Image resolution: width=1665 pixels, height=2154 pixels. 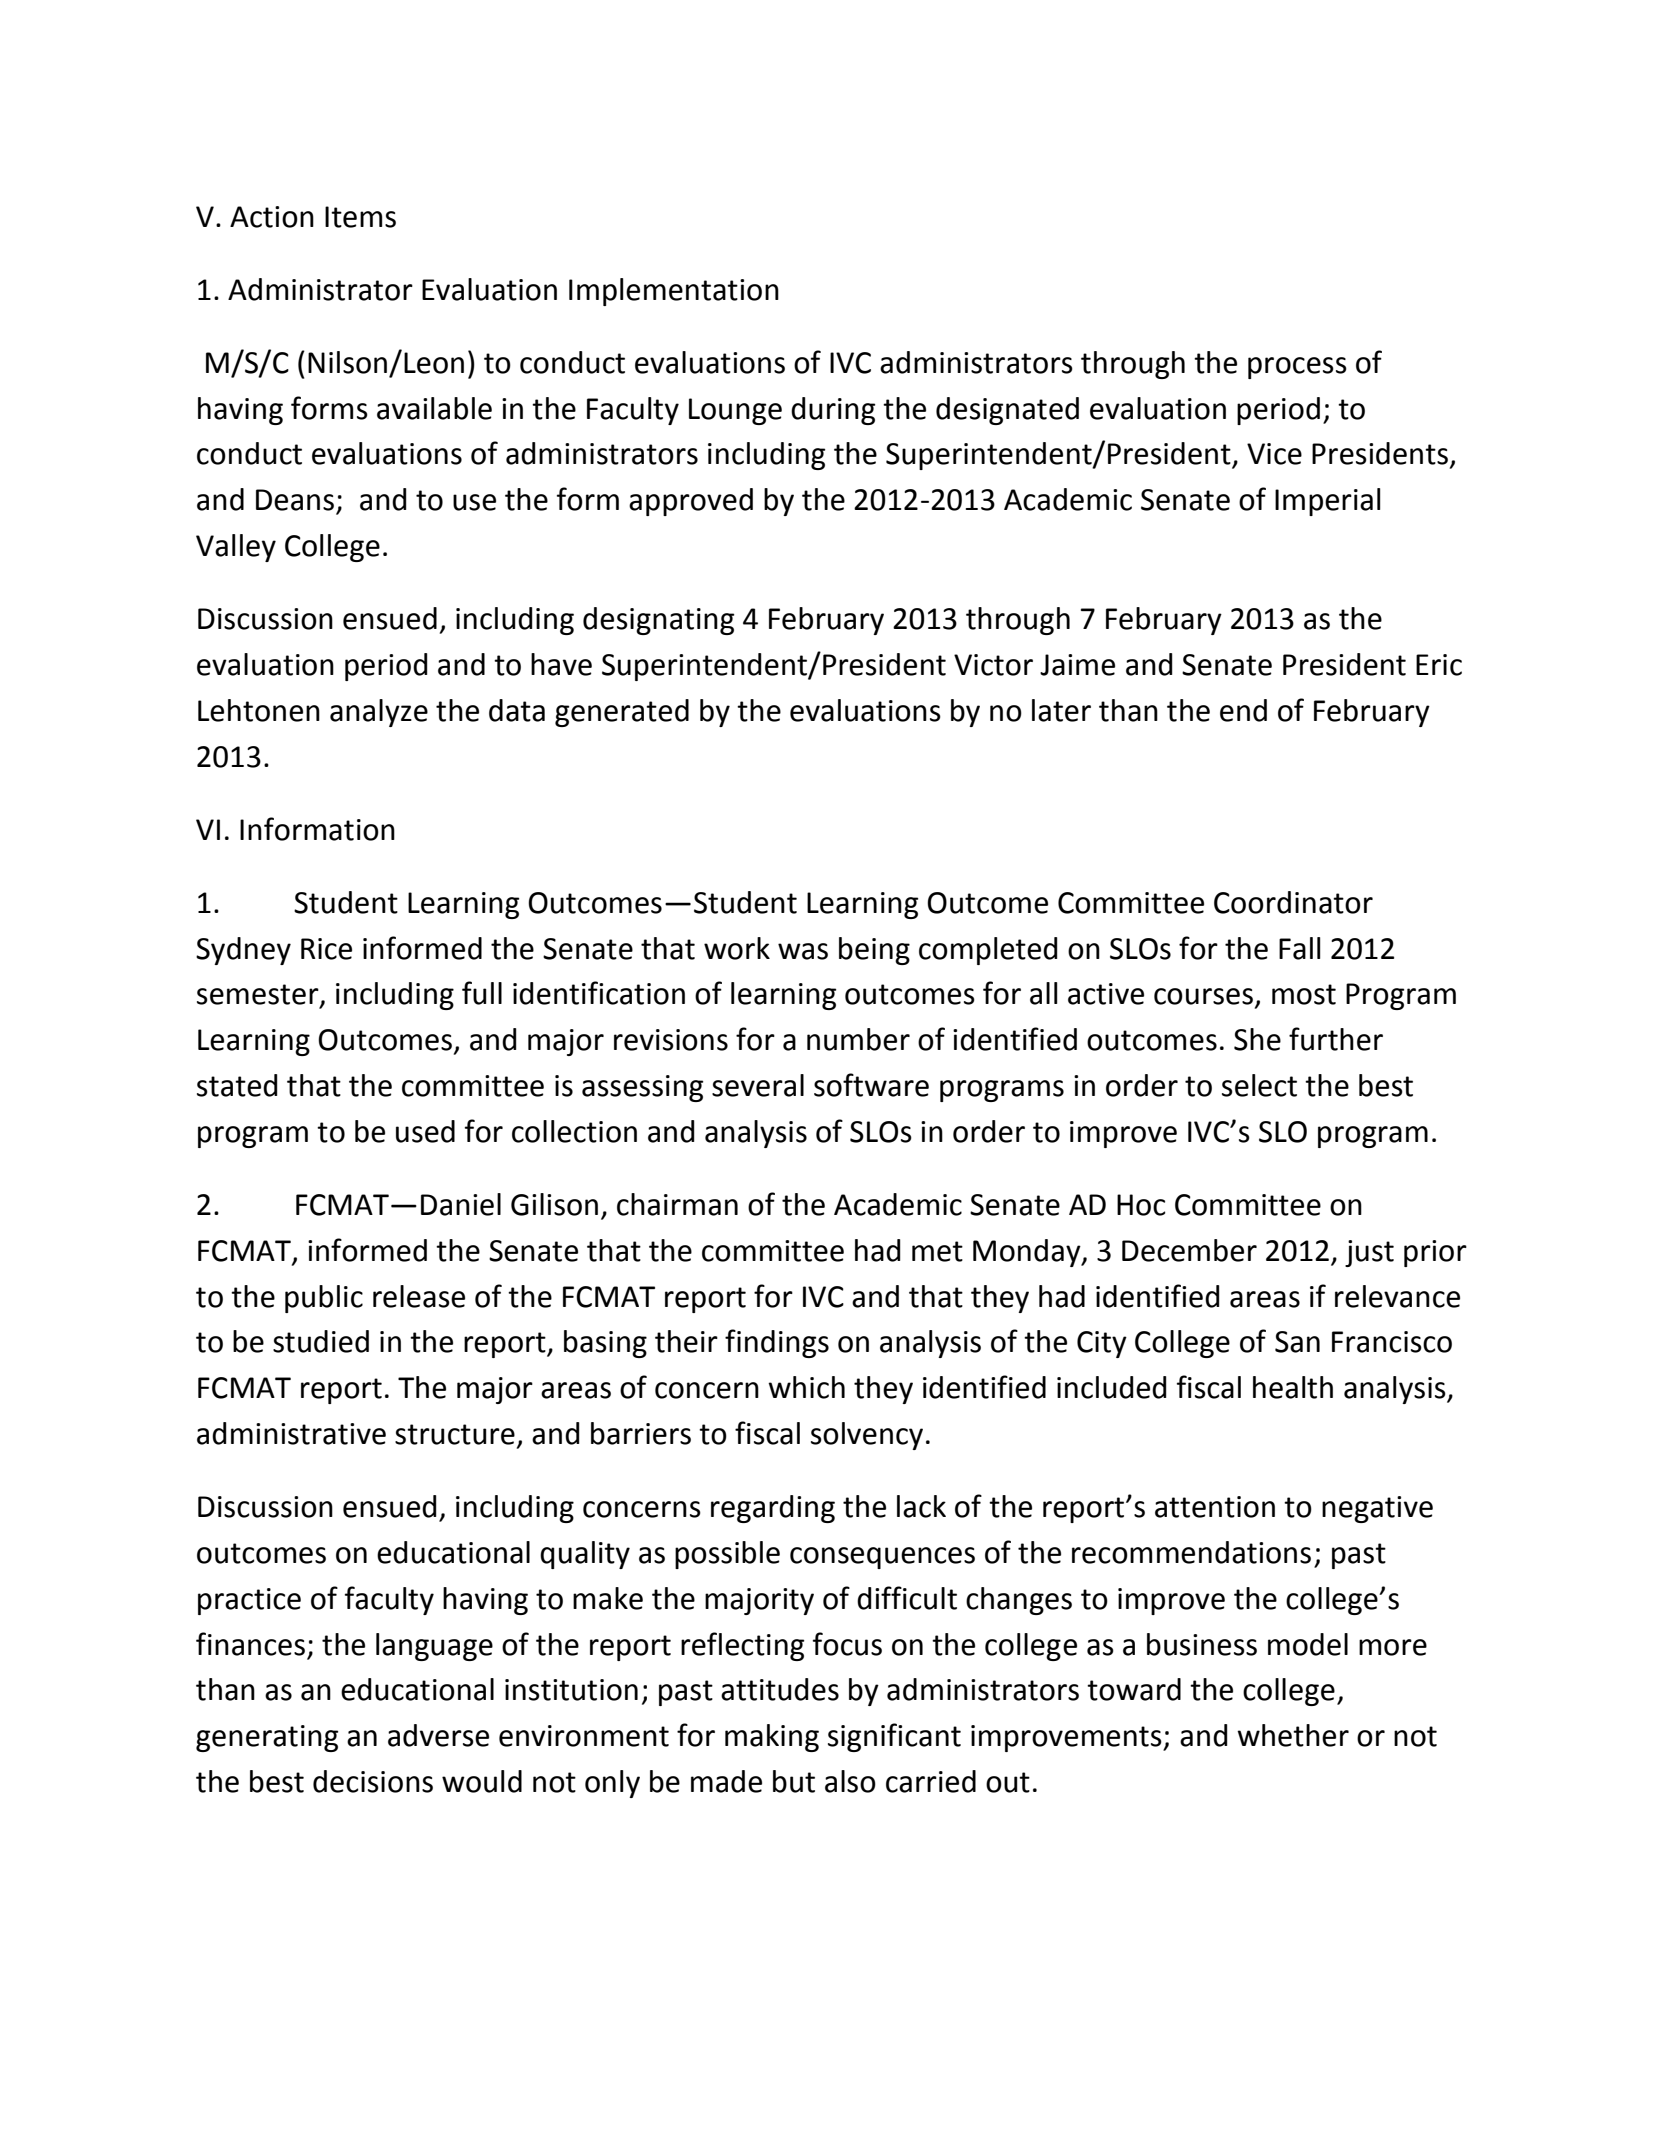 What do you see at coordinates (871, 1085) in the image?
I see `software` at bounding box center [871, 1085].
